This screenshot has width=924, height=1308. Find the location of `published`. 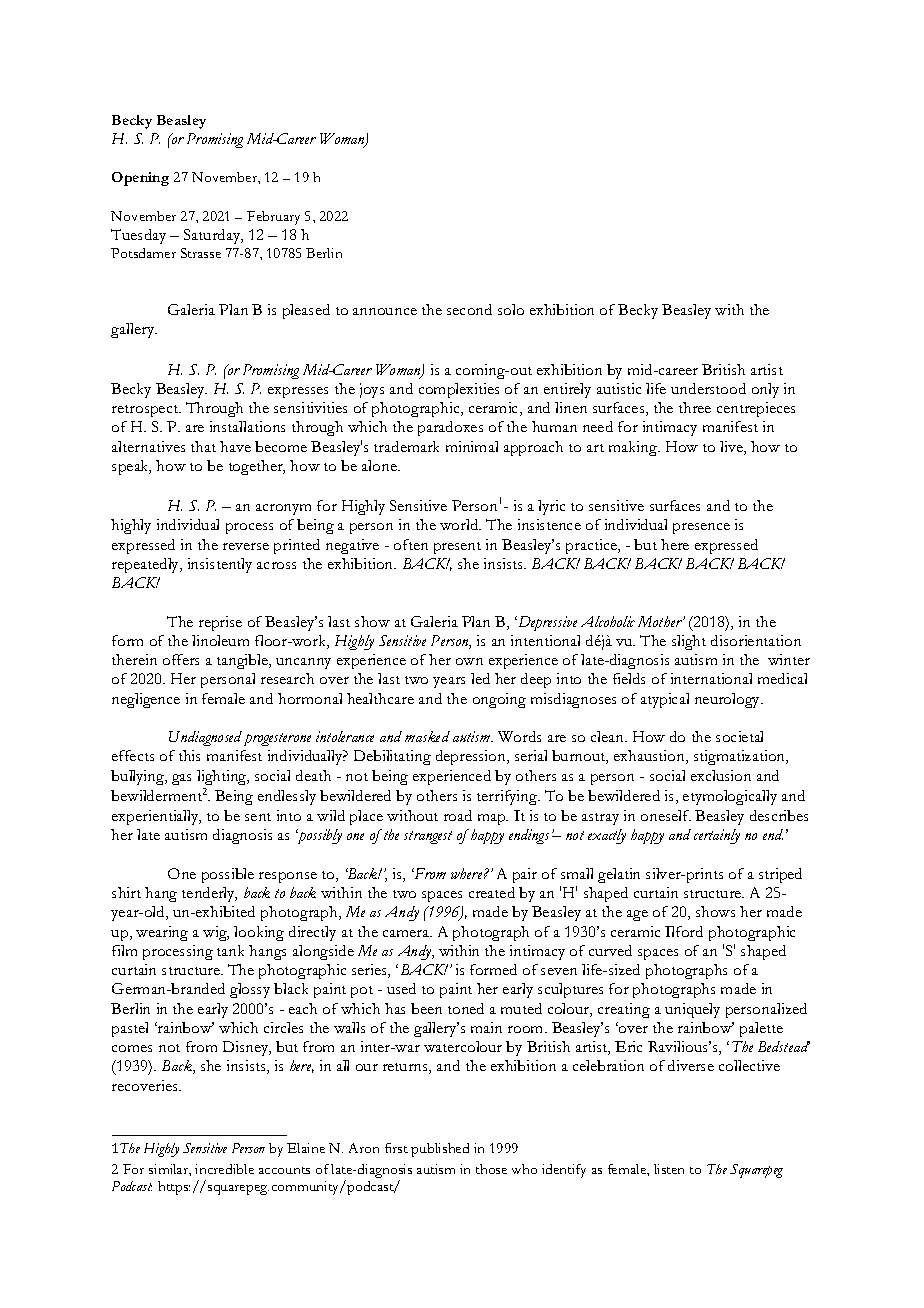

published is located at coordinates (440, 1150).
